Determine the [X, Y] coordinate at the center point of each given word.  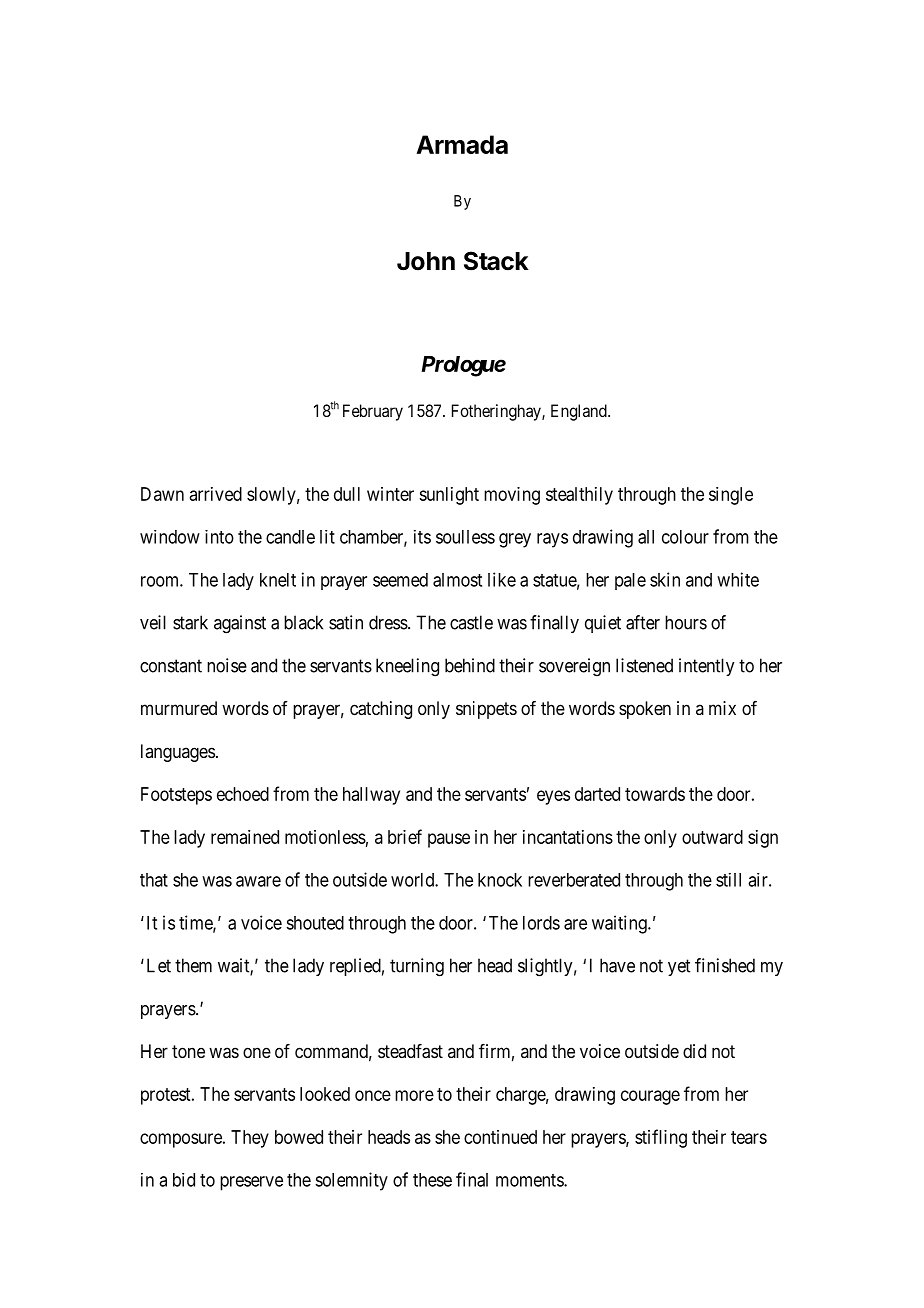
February [373, 412]
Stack [496, 261]
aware [258, 881]
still [728, 880]
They [250, 1139]
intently [706, 667]
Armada [462, 144]
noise [227, 665]
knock [500, 880]
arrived [216, 494]
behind [470, 665]
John [426, 261]
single [731, 496]
